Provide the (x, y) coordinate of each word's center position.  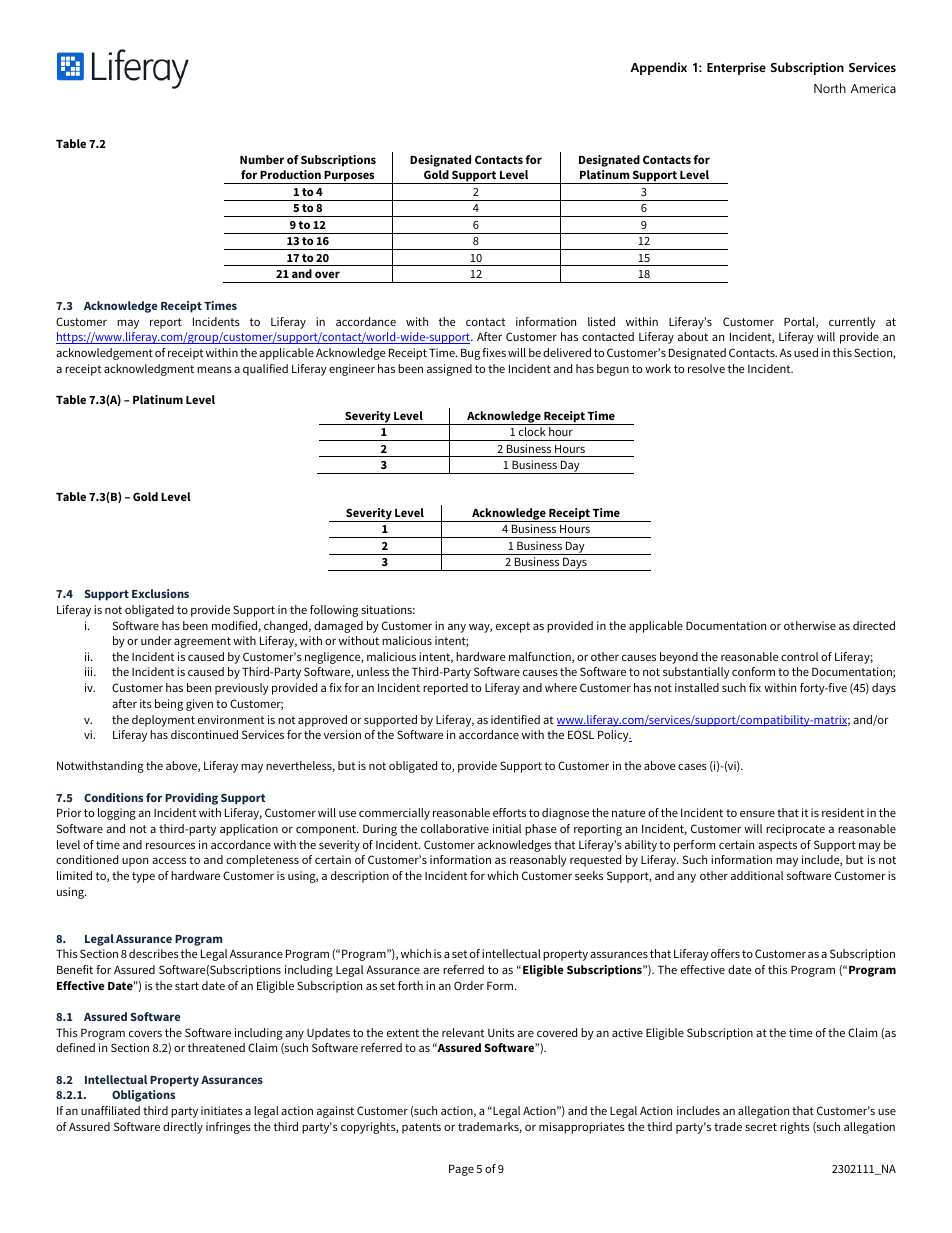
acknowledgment (149, 370)
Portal (800, 322)
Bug (470, 354)
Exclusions (160, 593)
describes (154, 953)
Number (262, 159)
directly (183, 1128)
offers (725, 953)
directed (874, 625)
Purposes (349, 177)
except (513, 627)
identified (515, 719)
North (830, 88)
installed (697, 687)
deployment (163, 721)
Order (469, 985)
